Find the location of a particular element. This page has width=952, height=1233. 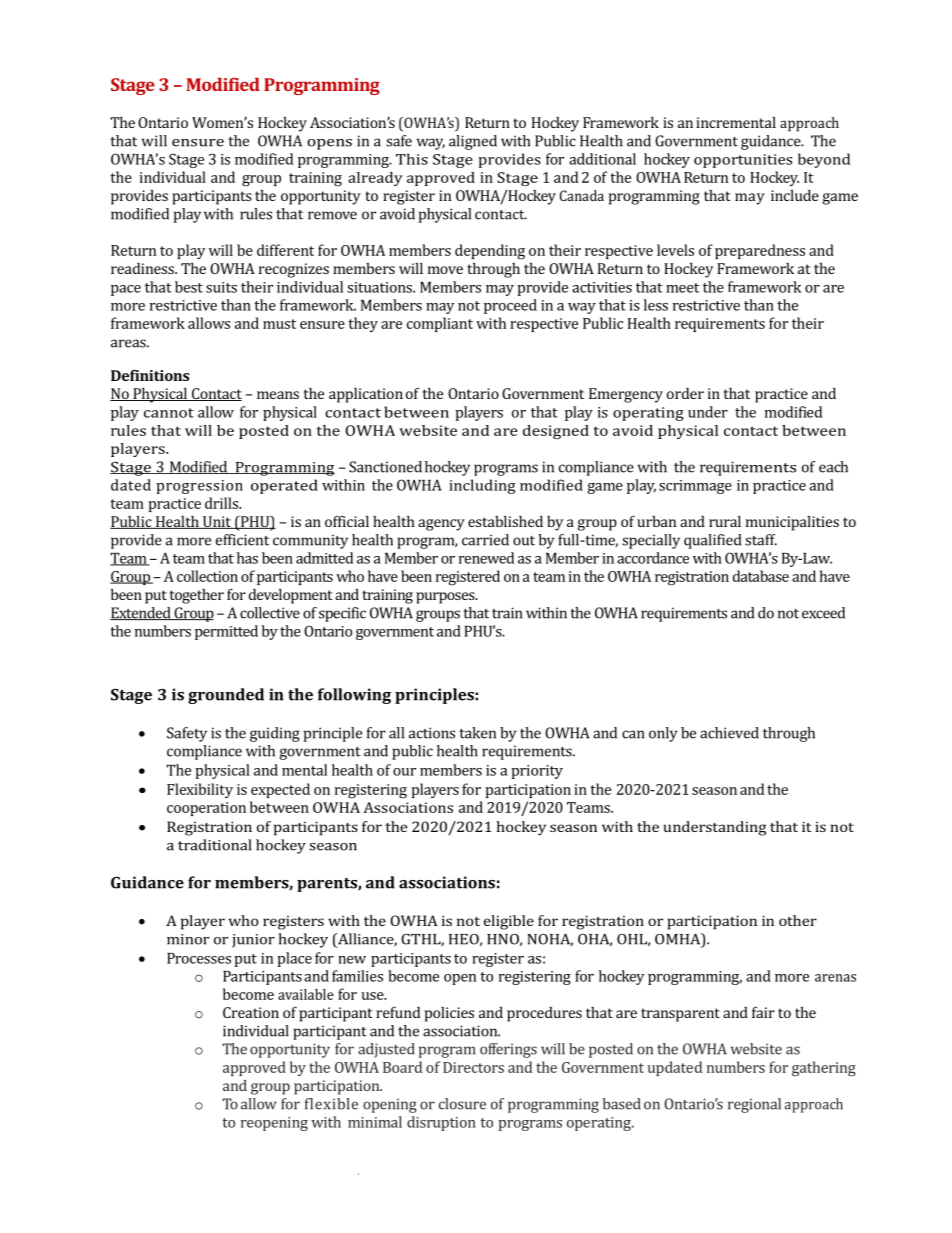

exceed is located at coordinates (823, 613).
